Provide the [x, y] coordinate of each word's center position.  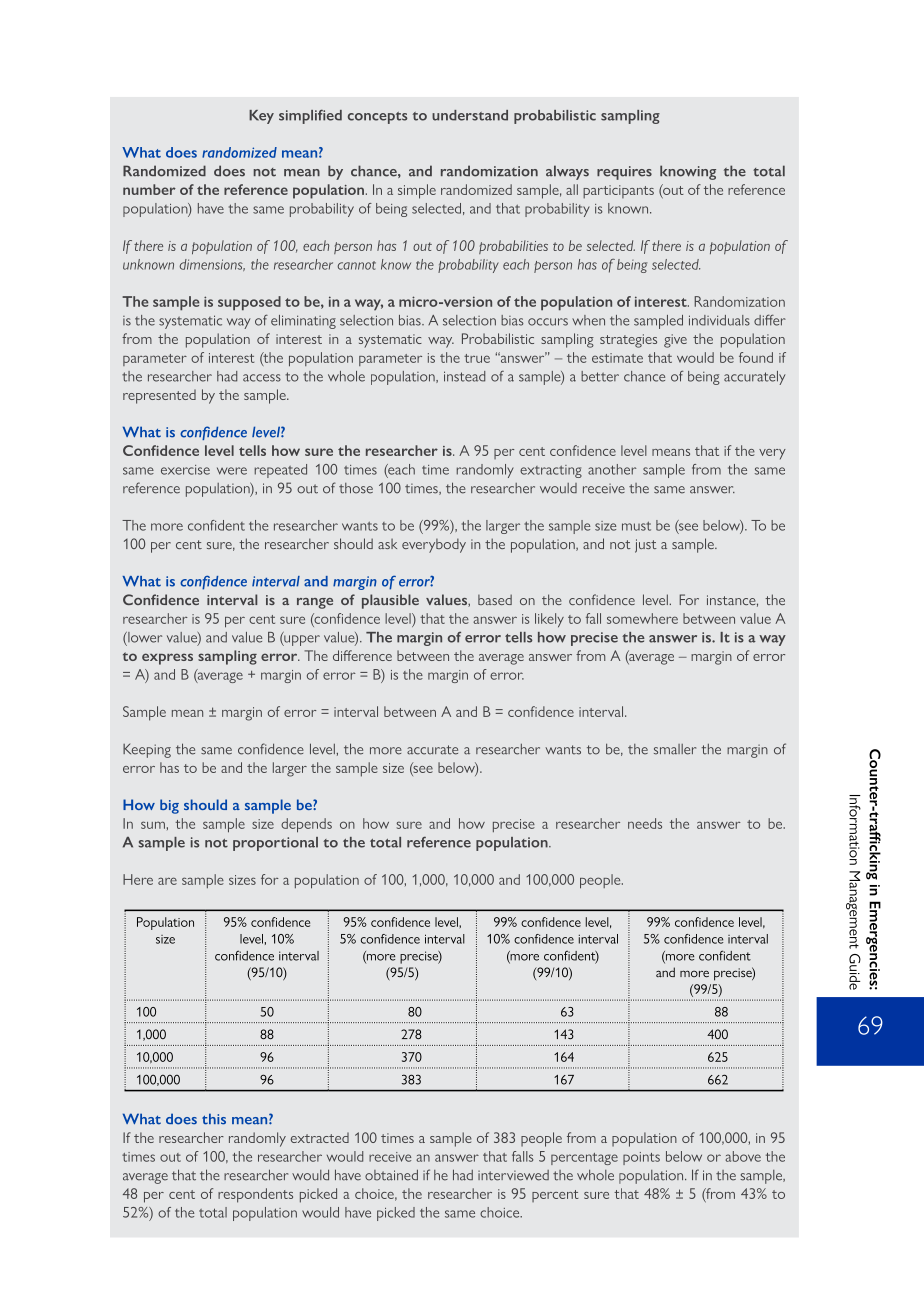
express [167, 659]
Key [261, 117]
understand [470, 115]
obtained [391, 1175]
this [214, 1119]
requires [624, 173]
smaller [675, 749]
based [495, 599]
